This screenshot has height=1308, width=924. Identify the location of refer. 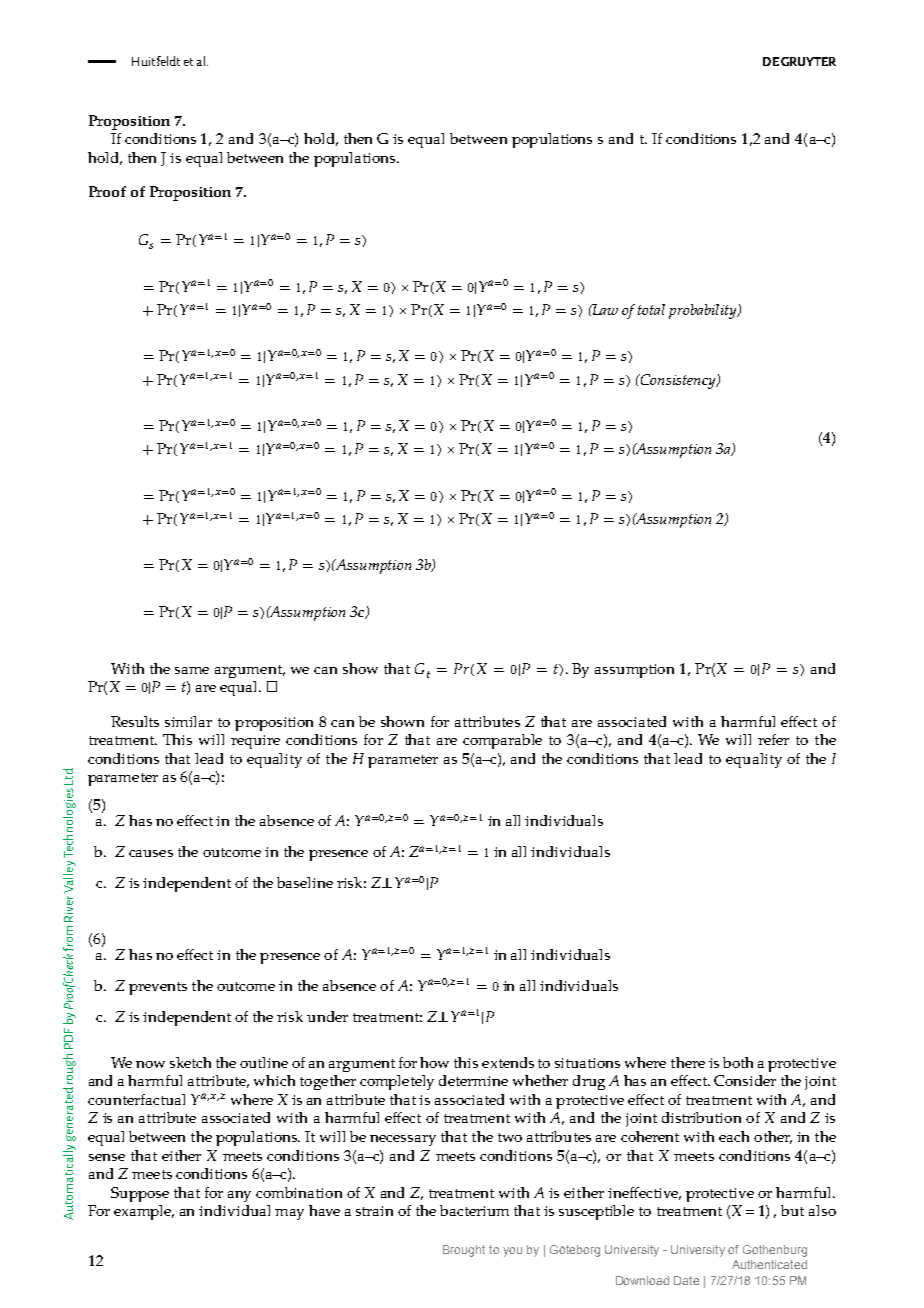
(773, 739).
